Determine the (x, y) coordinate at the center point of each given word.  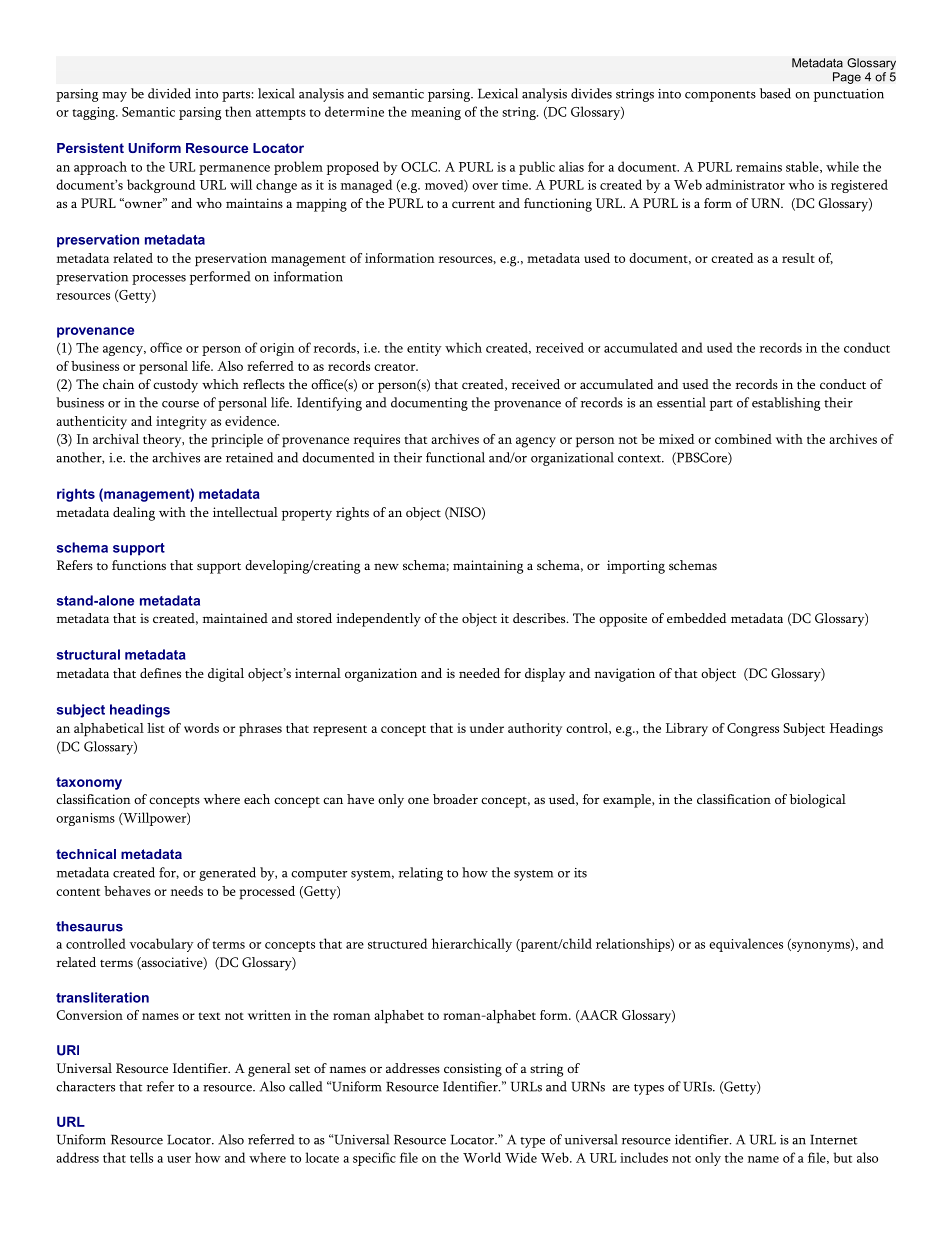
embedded (697, 618)
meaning (436, 113)
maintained (235, 618)
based (775, 93)
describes (540, 618)
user (179, 1159)
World (482, 1157)
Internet (834, 1140)
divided (169, 93)
